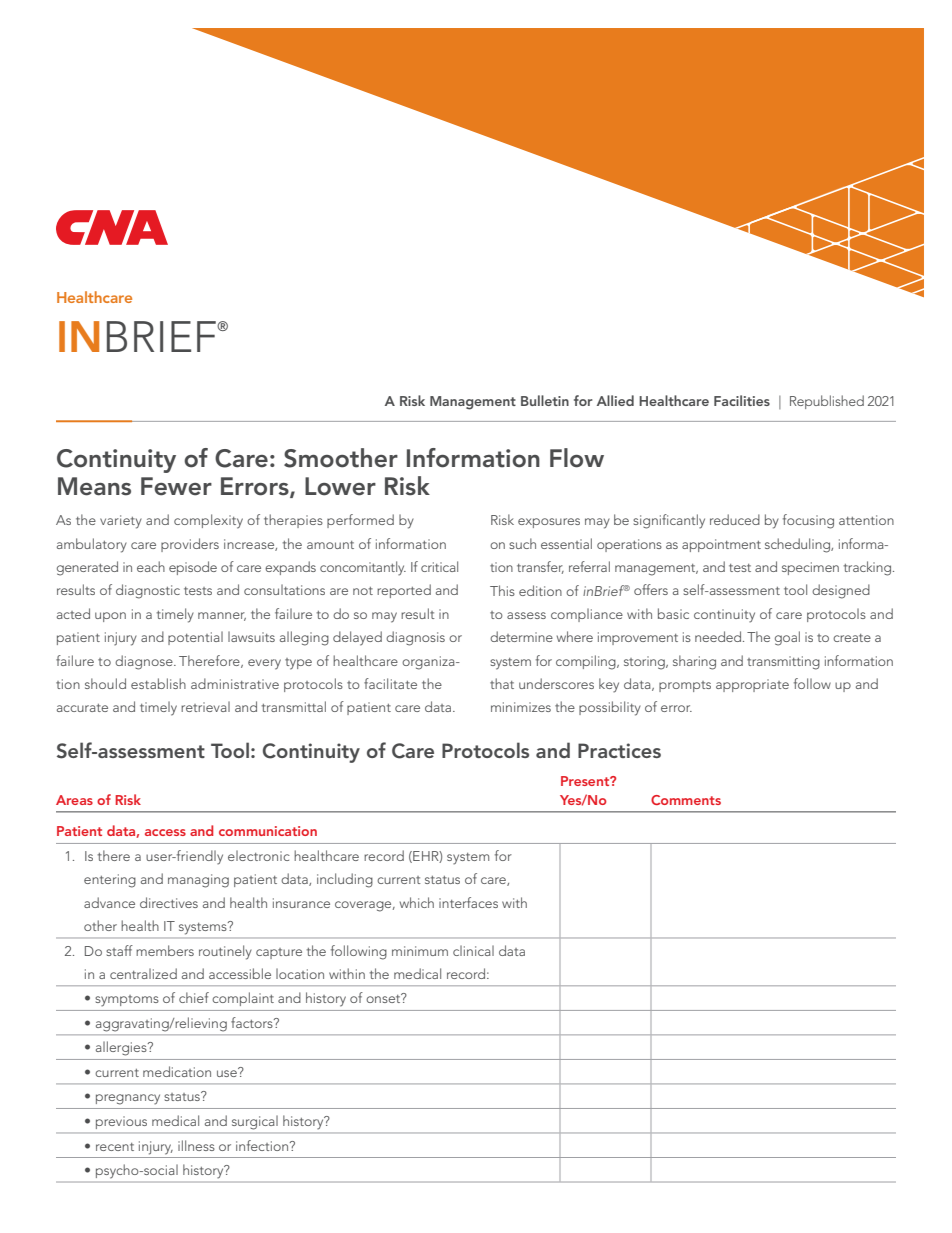  What do you see at coordinates (502, 590) in the document?
I see `This` at bounding box center [502, 590].
